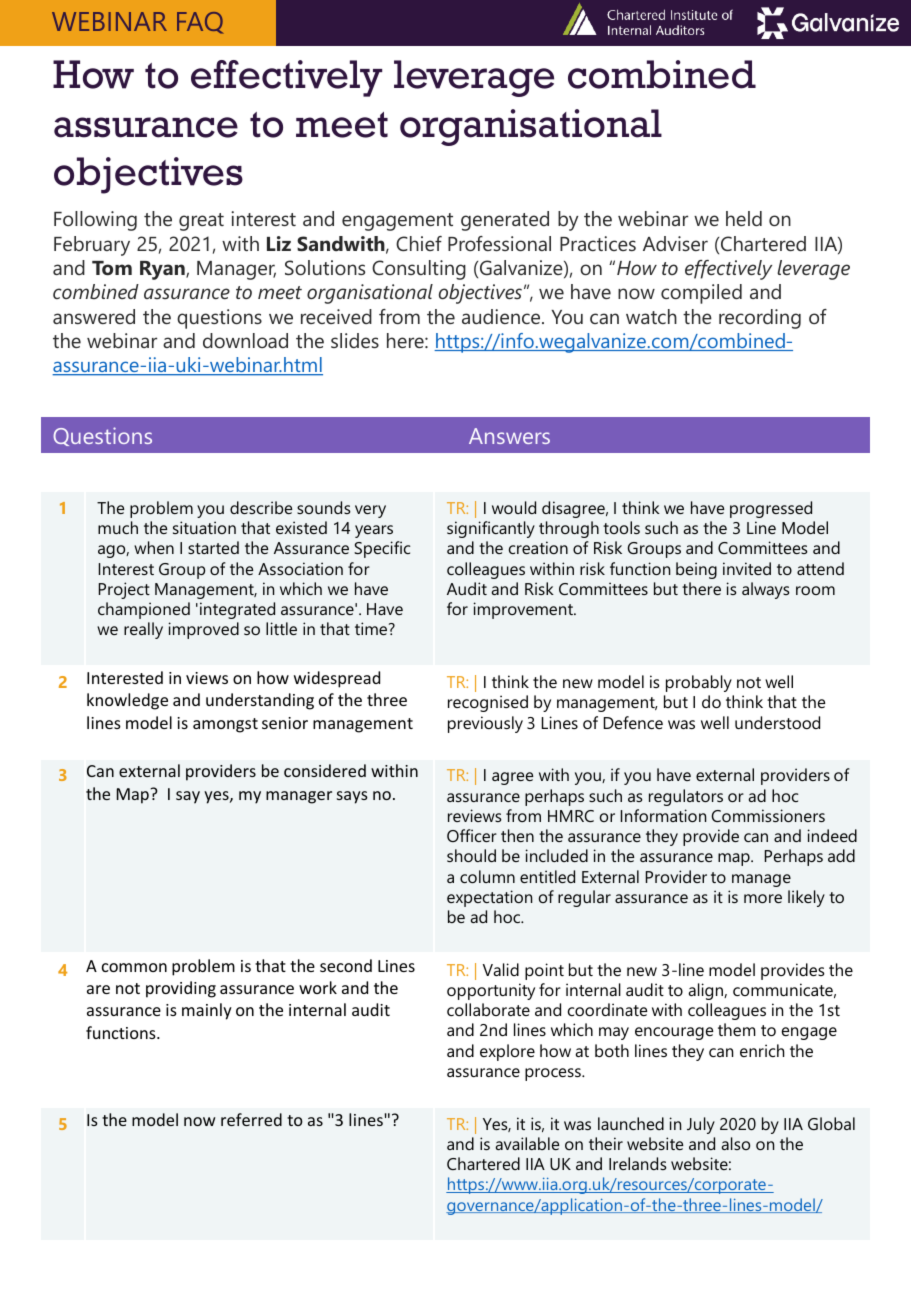 This screenshot has height=1316, width=911. Describe the element at coordinates (760, 319) in the screenshot. I see `recording` at that location.
